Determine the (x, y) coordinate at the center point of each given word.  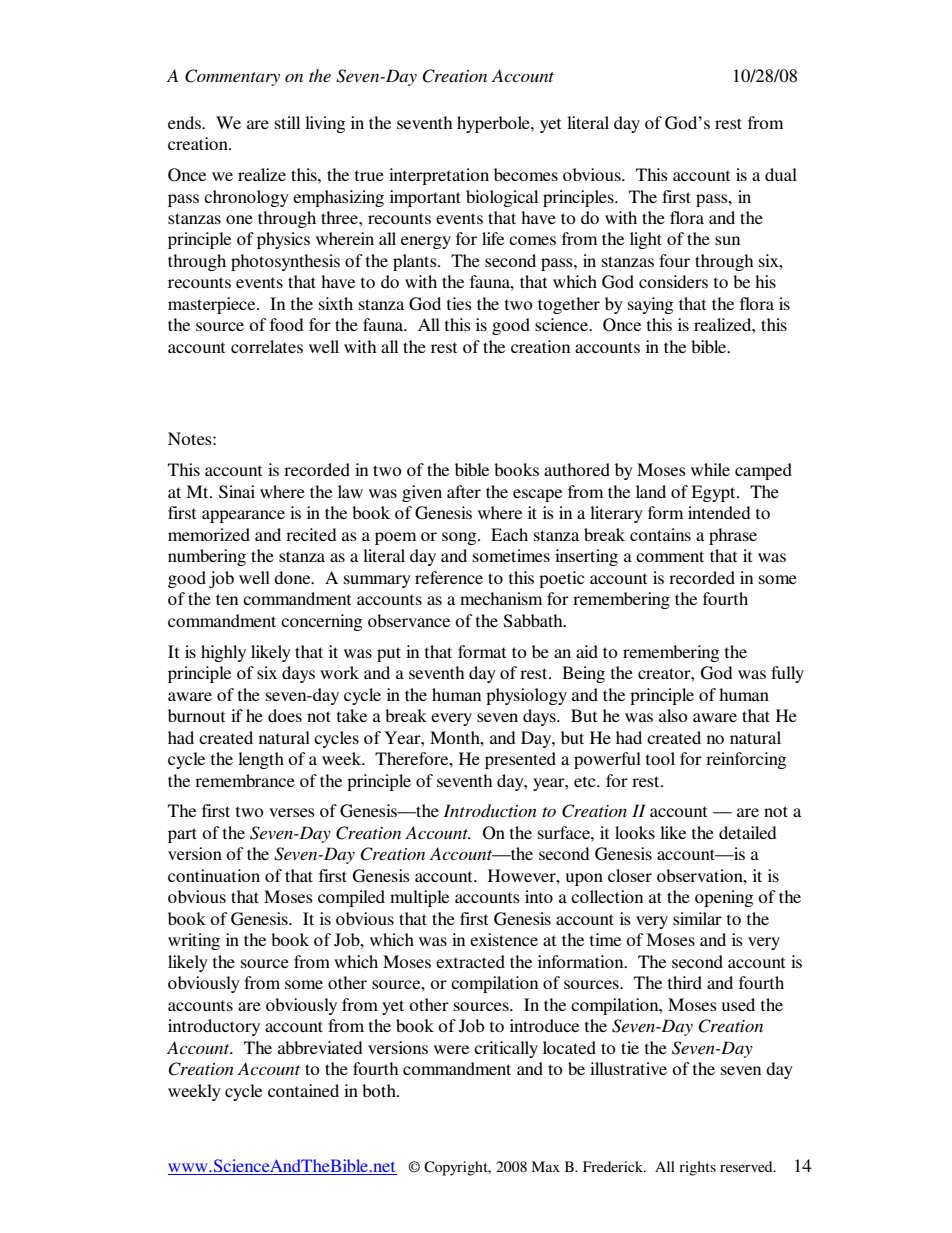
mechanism (501, 598)
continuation (214, 875)
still (287, 122)
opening (724, 898)
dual (781, 174)
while (710, 469)
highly (223, 653)
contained (303, 1090)
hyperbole (494, 124)
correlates (267, 346)
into (539, 896)
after (464, 491)
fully (787, 674)
